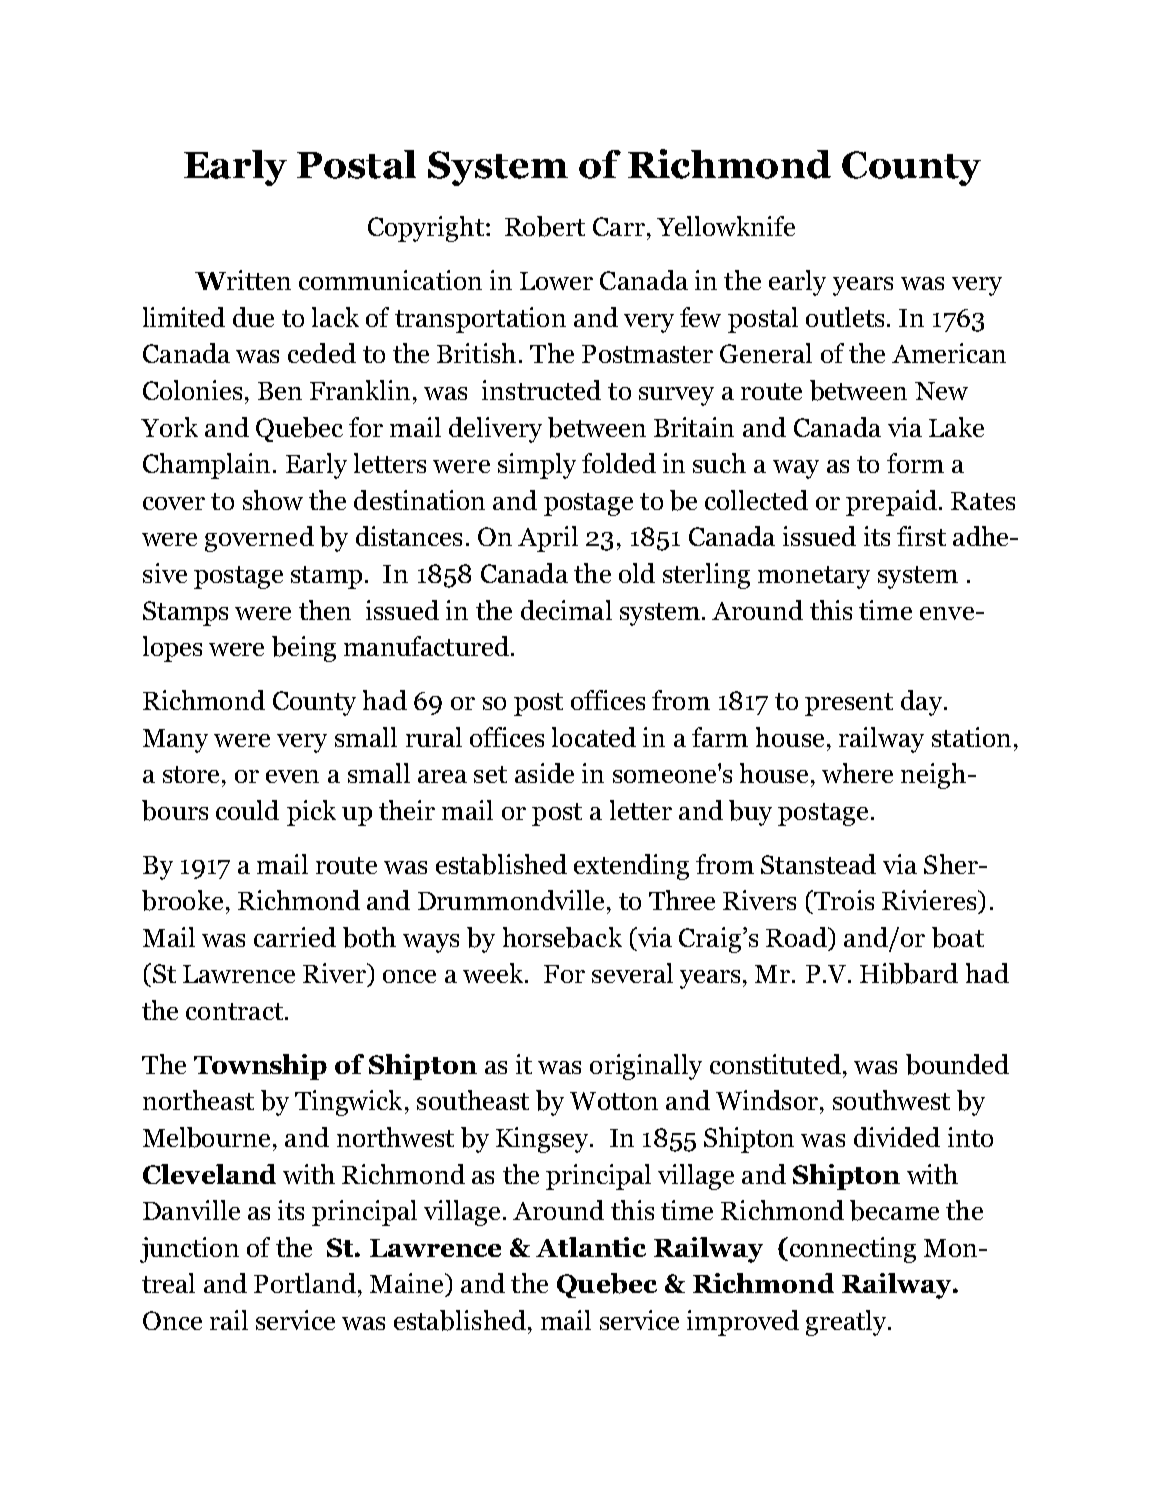  I want to click on Atlantic, so click(591, 1247).
